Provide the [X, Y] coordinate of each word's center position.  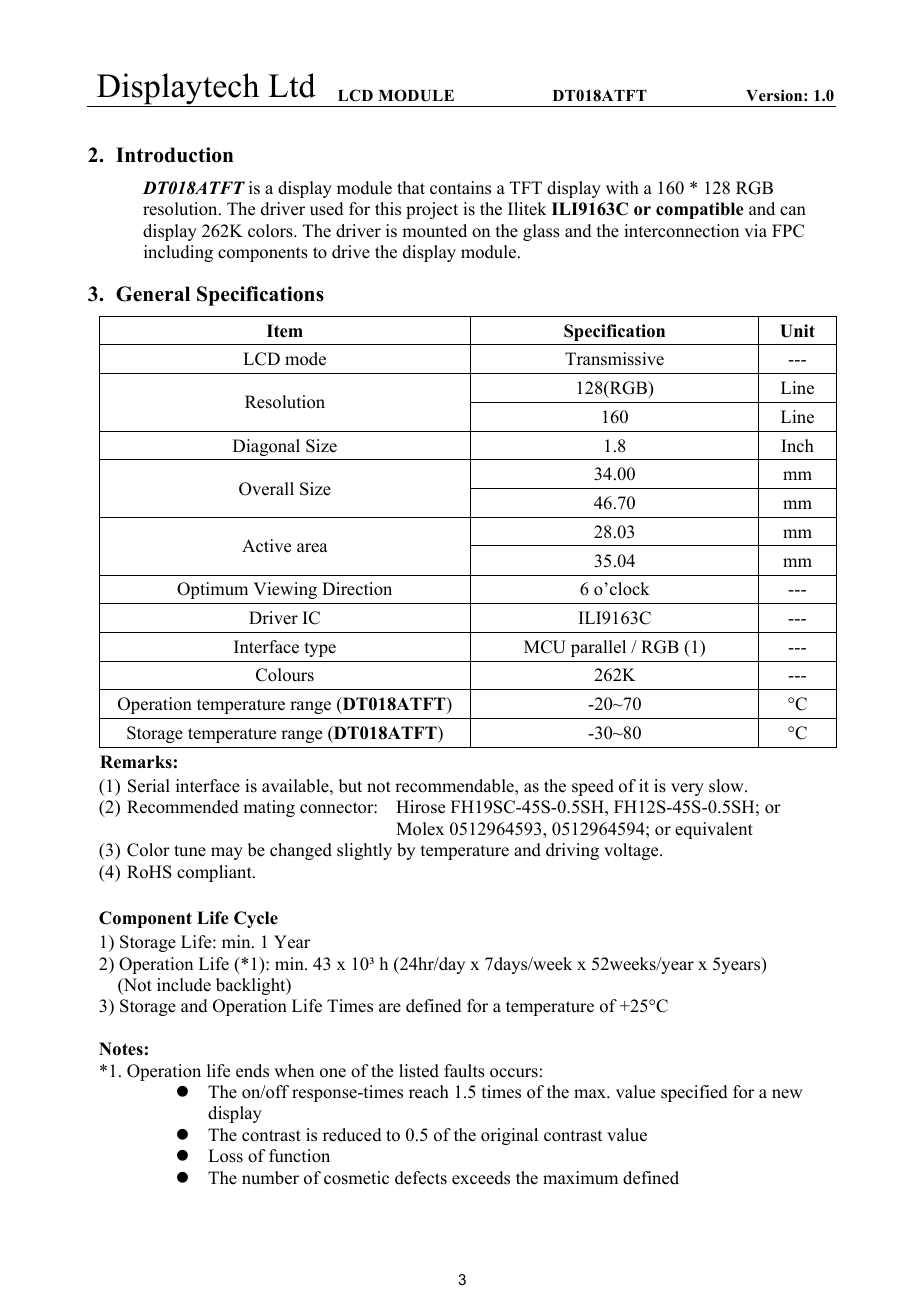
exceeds [481, 1178]
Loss [225, 1156]
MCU [545, 647]
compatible [700, 210]
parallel [598, 648]
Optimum [212, 590]
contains [460, 188]
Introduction [174, 155]
